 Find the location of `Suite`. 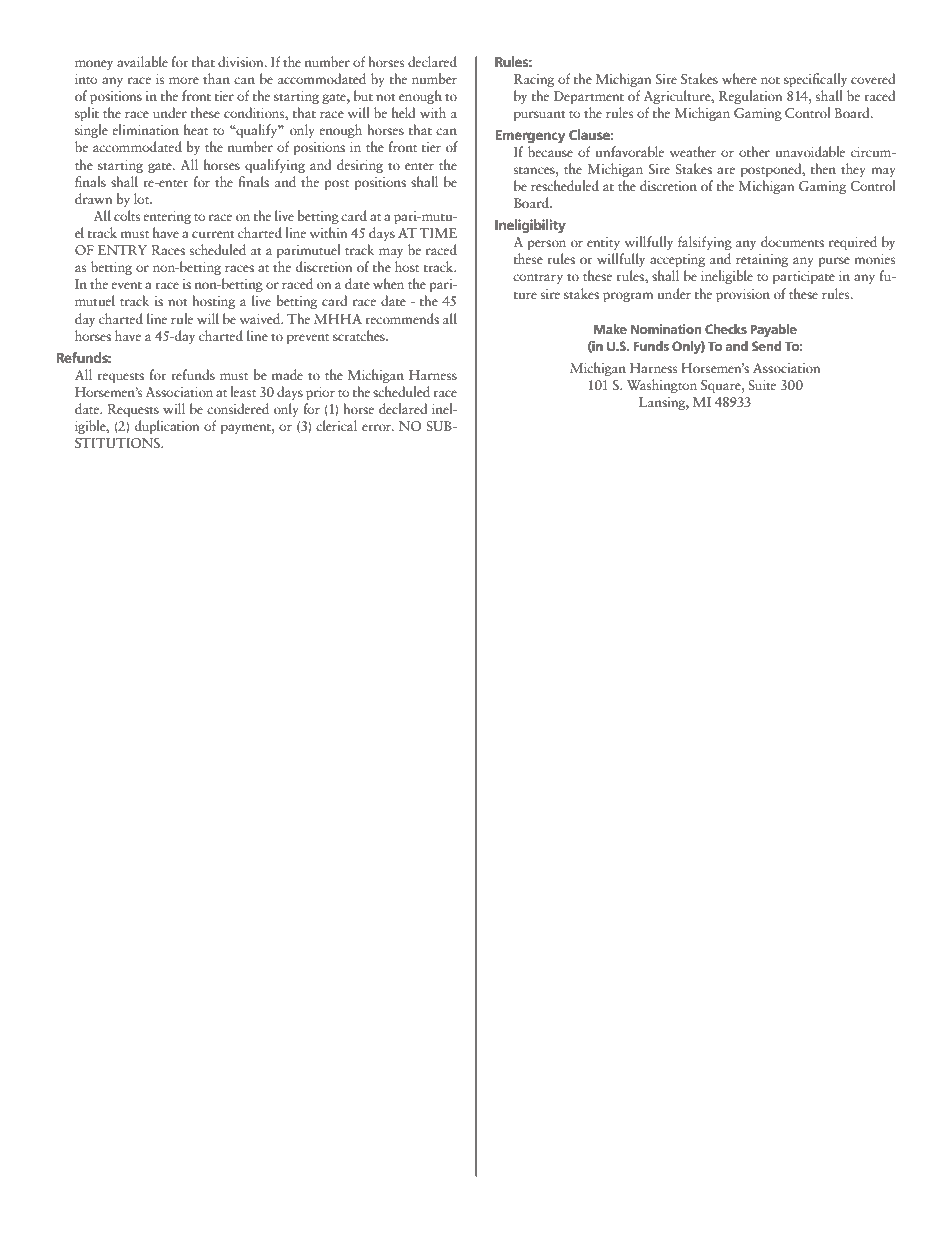

Suite is located at coordinates (762, 385).
